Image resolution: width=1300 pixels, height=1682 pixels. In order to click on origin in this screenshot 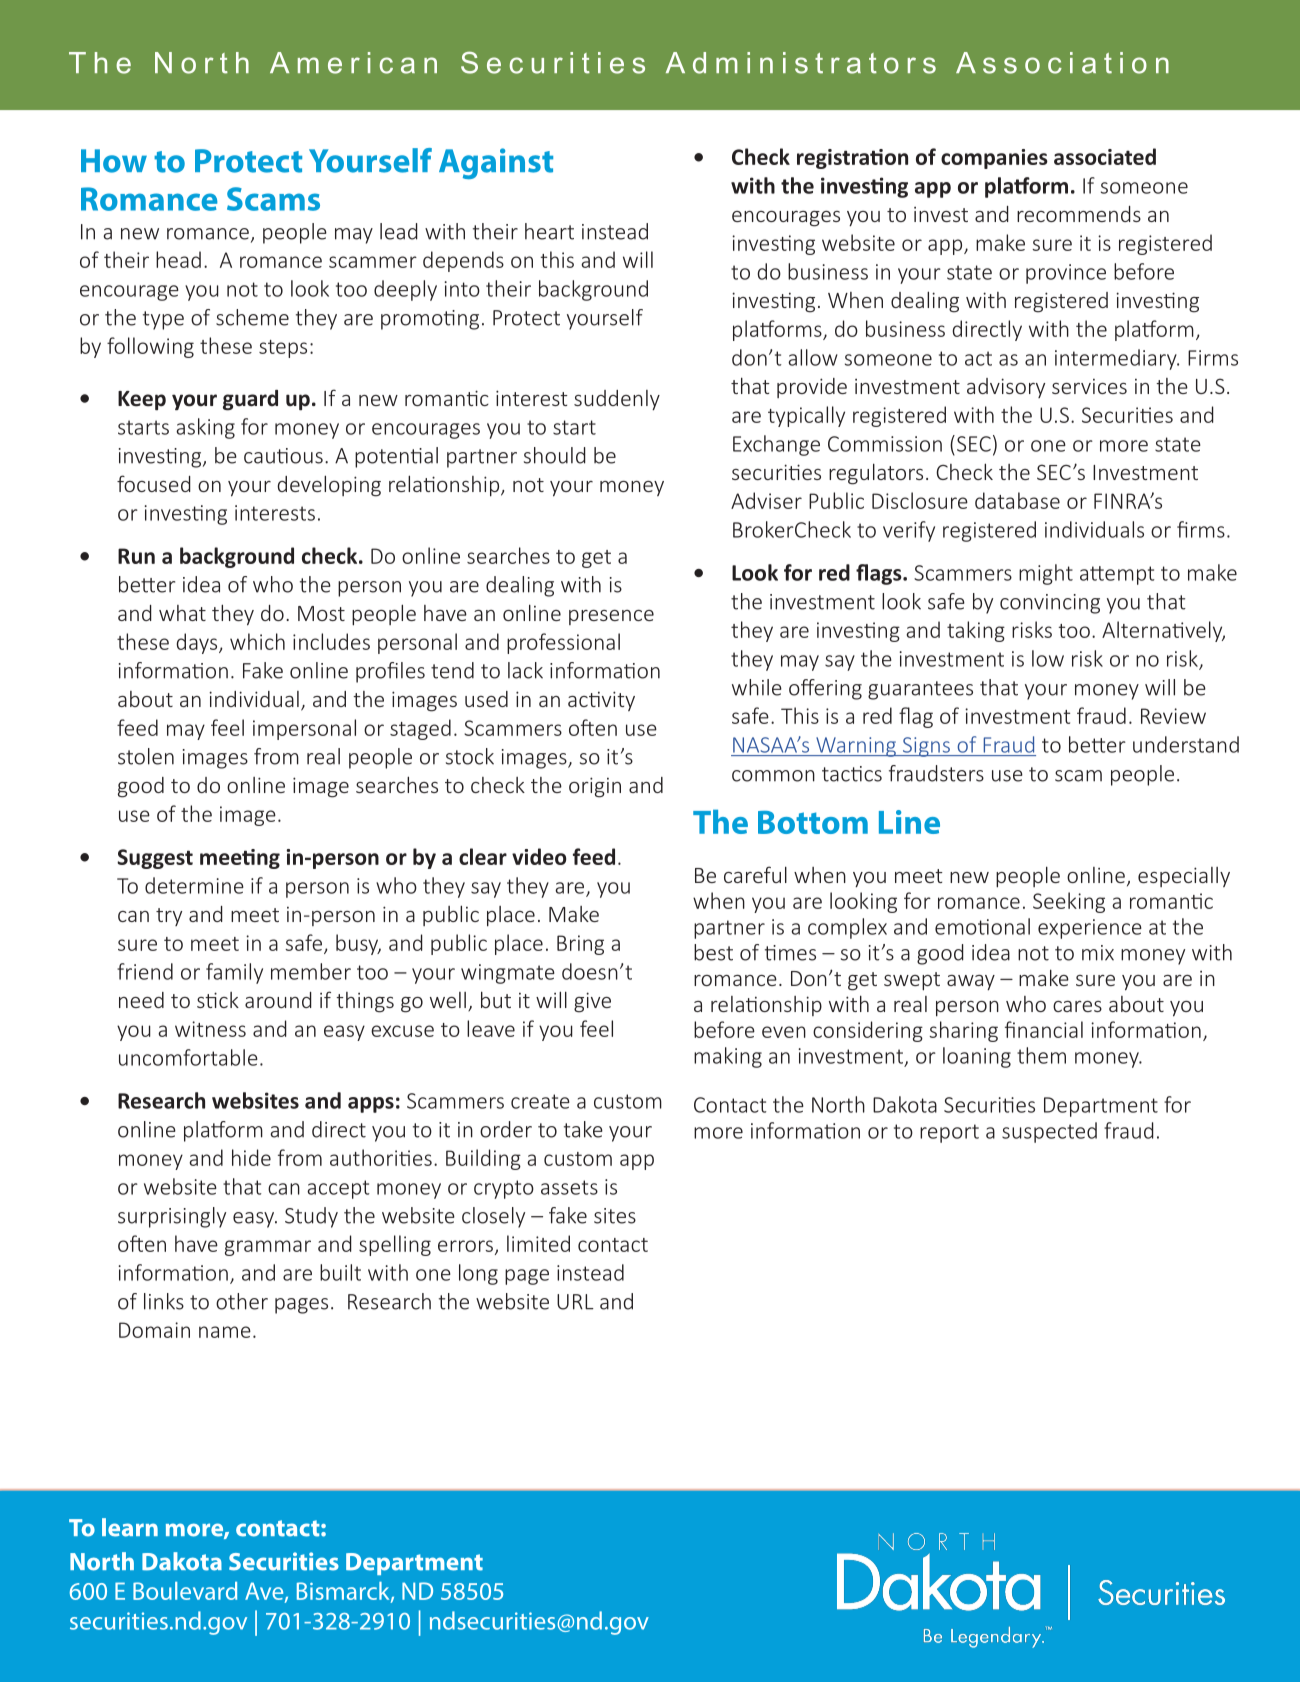, I will do `click(595, 787)`.
